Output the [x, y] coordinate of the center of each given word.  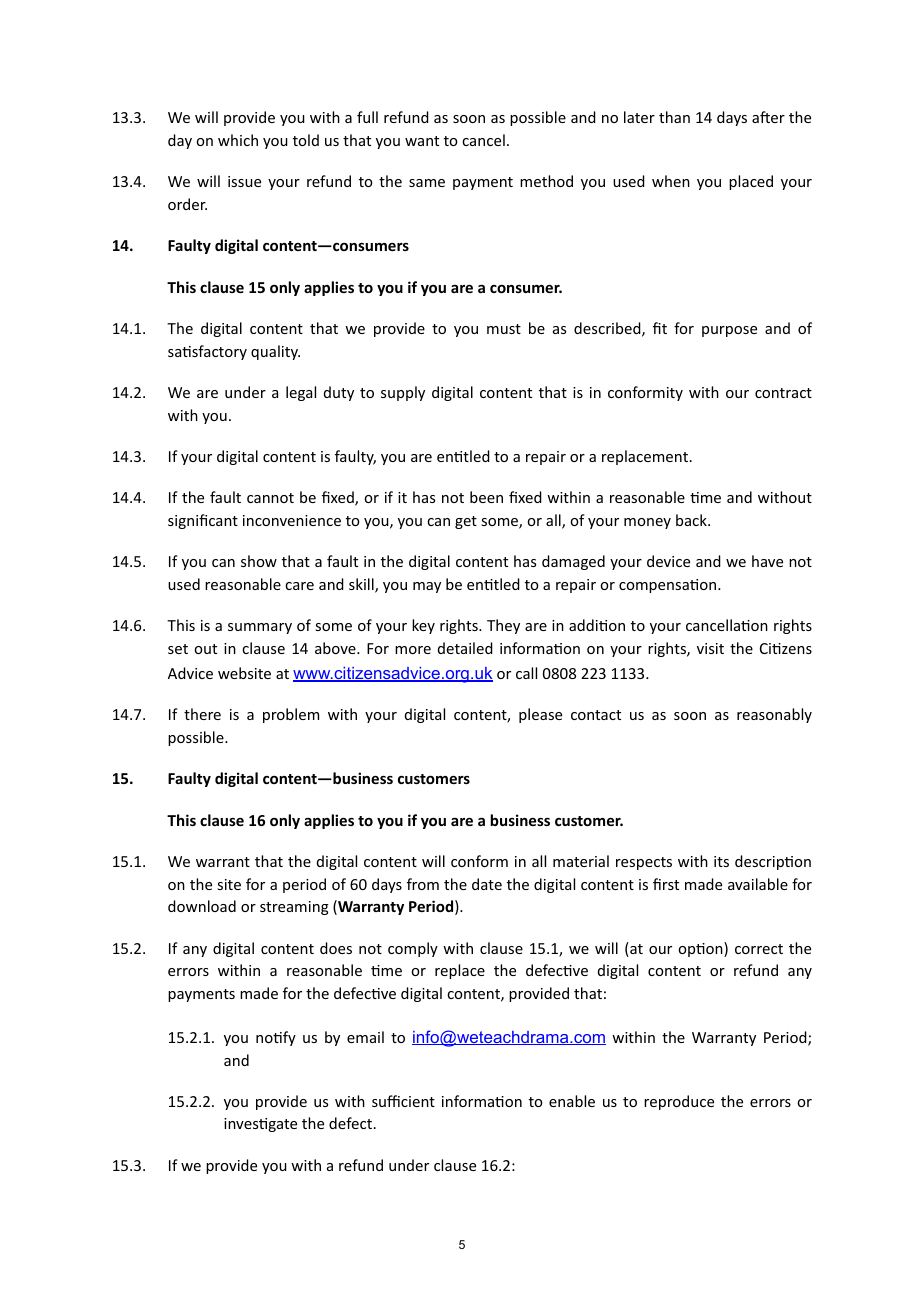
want [422, 141]
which [238, 140]
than [674, 117]
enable [572, 1101]
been [486, 497]
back [692, 520]
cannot [270, 498]
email [365, 1037]
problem [291, 715]
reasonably [774, 715]
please [540, 715]
